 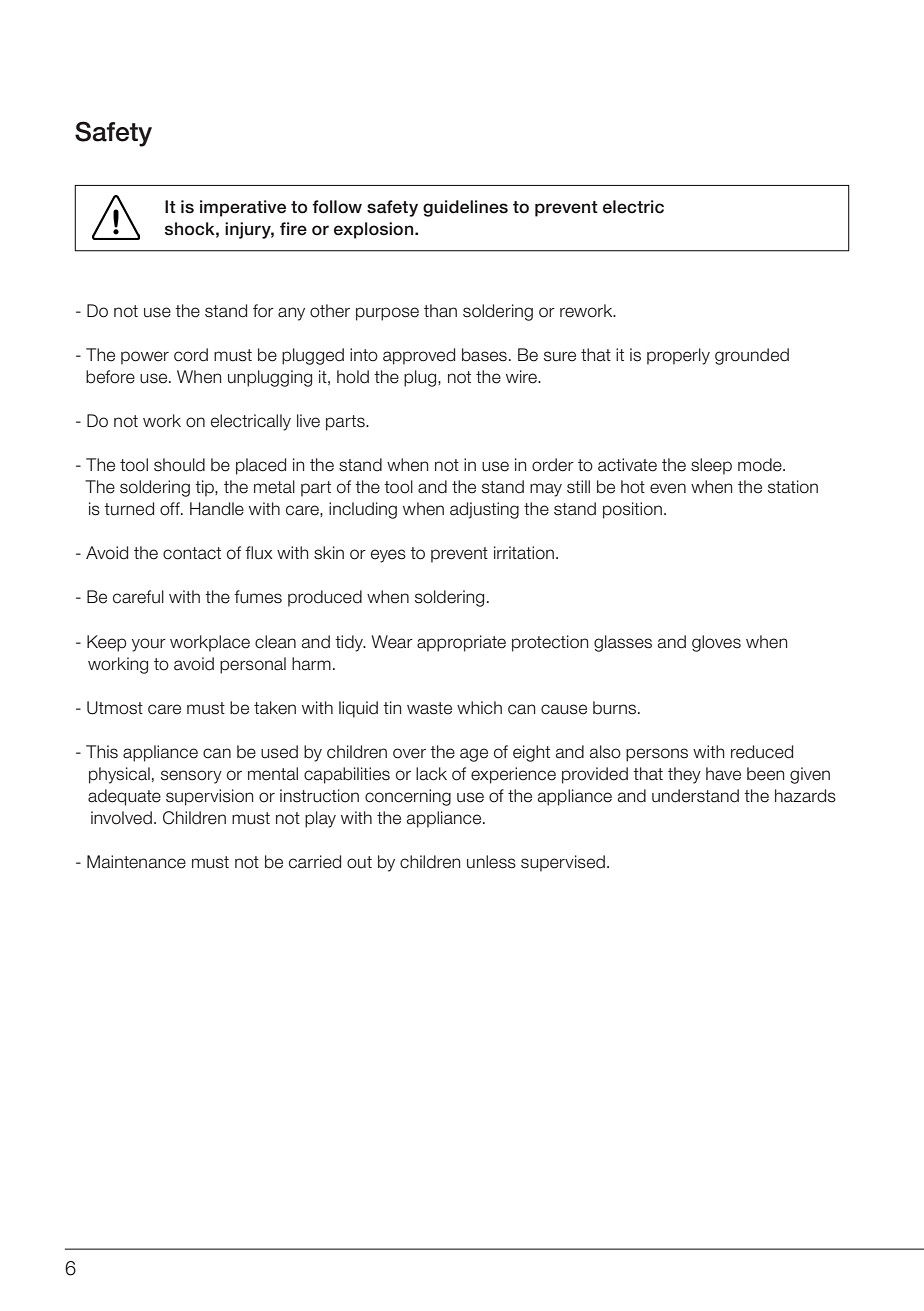 I want to click on Utmost, so click(x=115, y=708).
